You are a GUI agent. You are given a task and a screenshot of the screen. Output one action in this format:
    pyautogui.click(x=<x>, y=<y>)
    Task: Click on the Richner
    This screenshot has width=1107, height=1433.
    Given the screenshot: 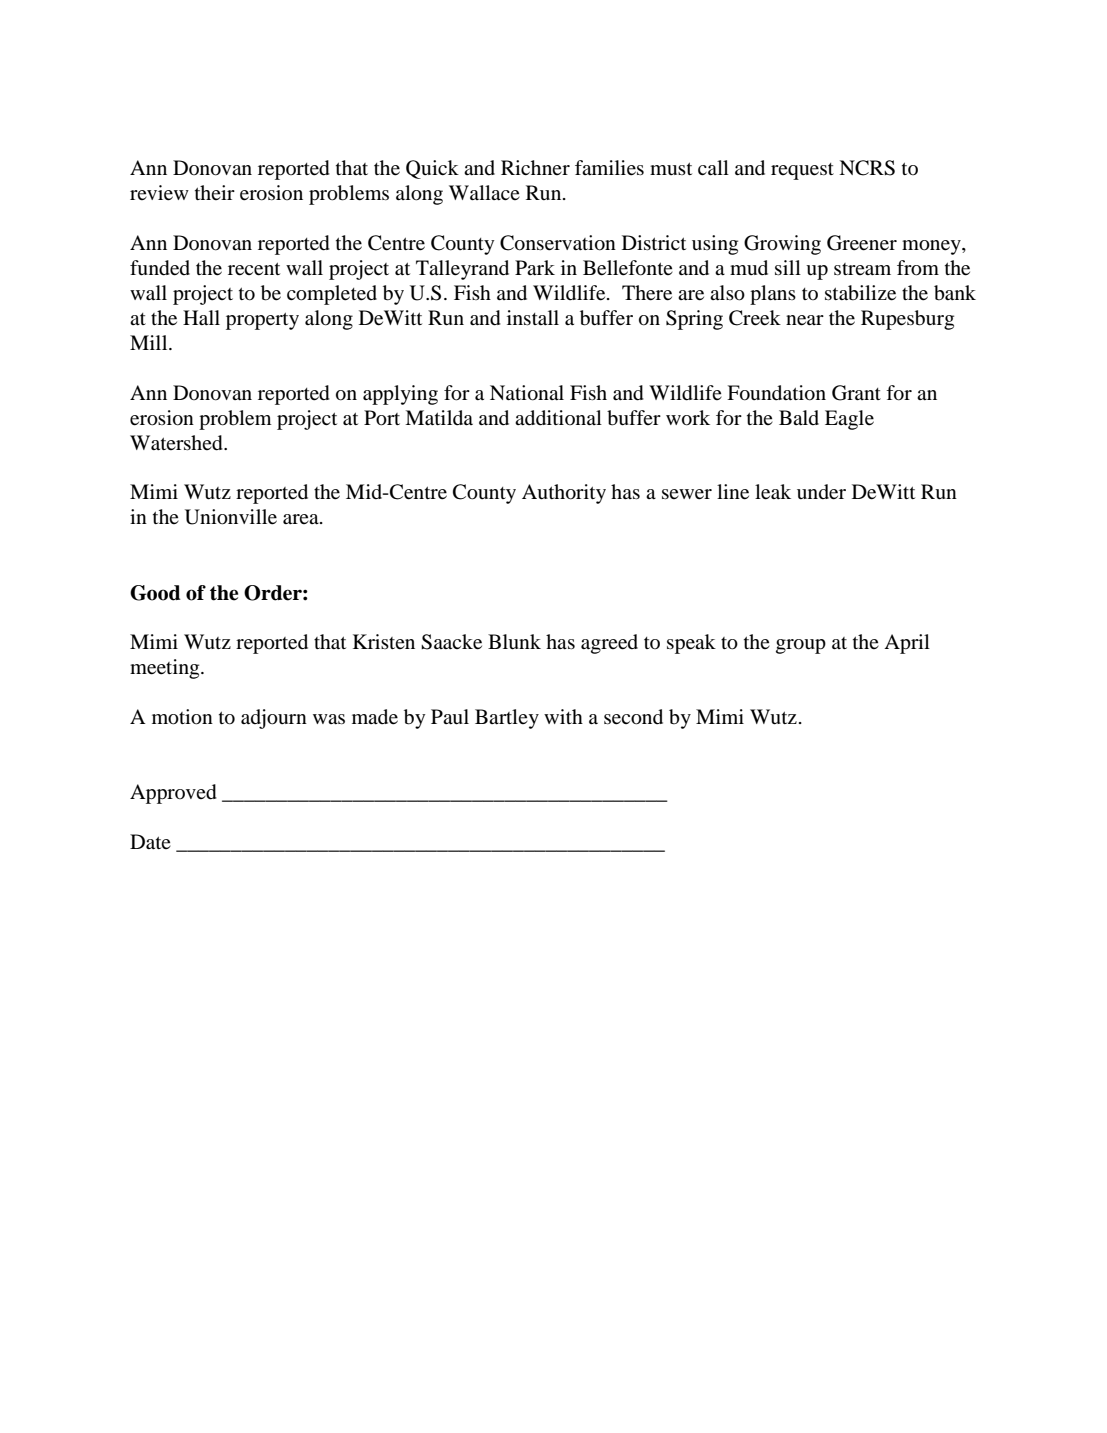 What is the action you would take?
    pyautogui.click(x=535, y=167)
